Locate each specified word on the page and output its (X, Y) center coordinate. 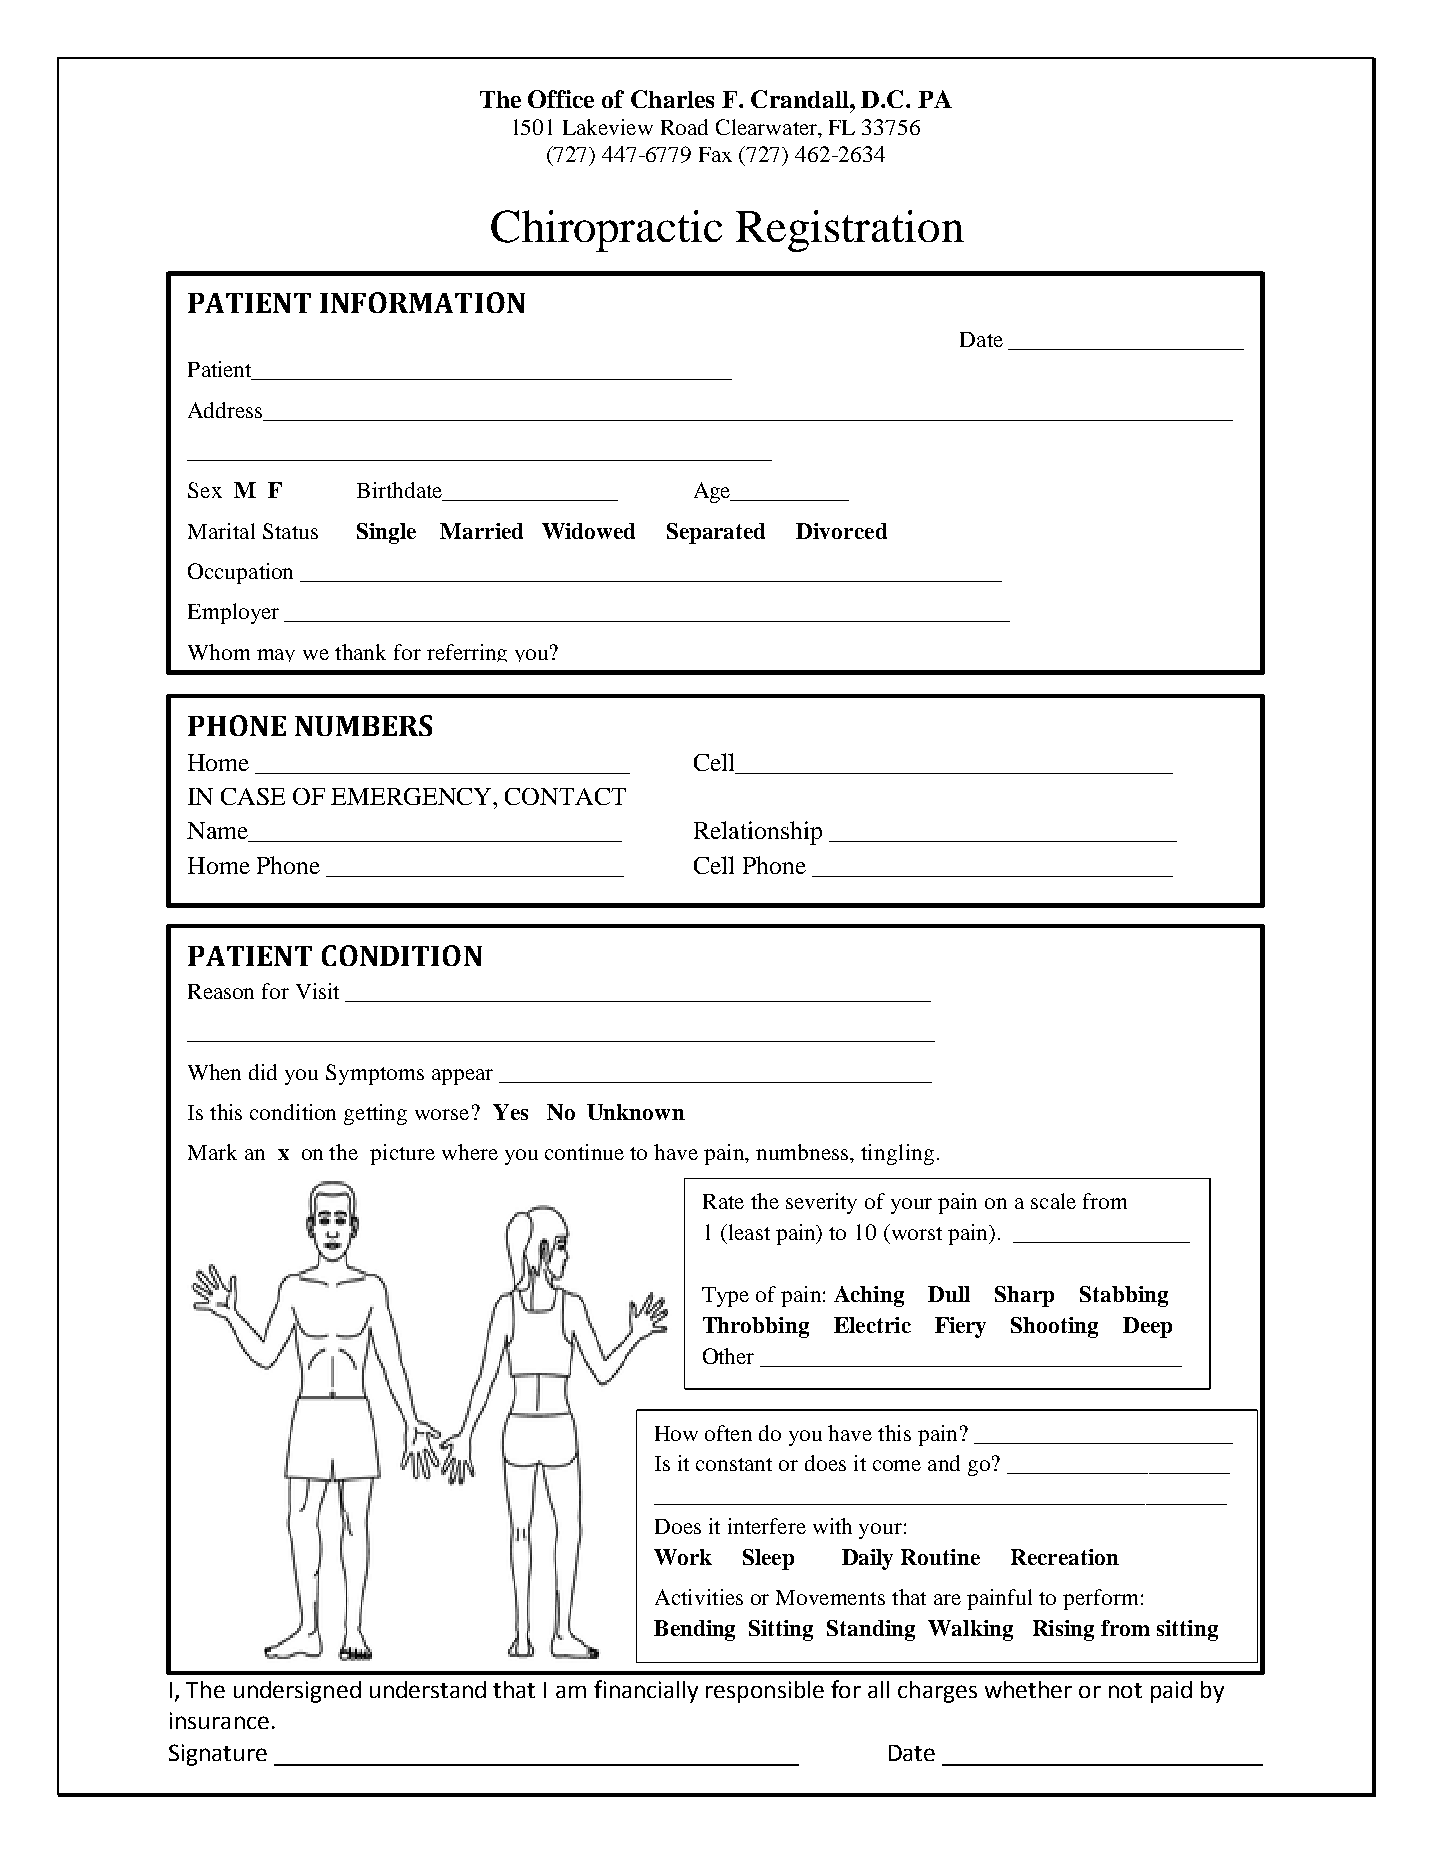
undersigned (297, 1692)
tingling (897, 1154)
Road (684, 127)
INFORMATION (422, 302)
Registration (850, 231)
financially (646, 1691)
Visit (317, 991)
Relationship (758, 833)
